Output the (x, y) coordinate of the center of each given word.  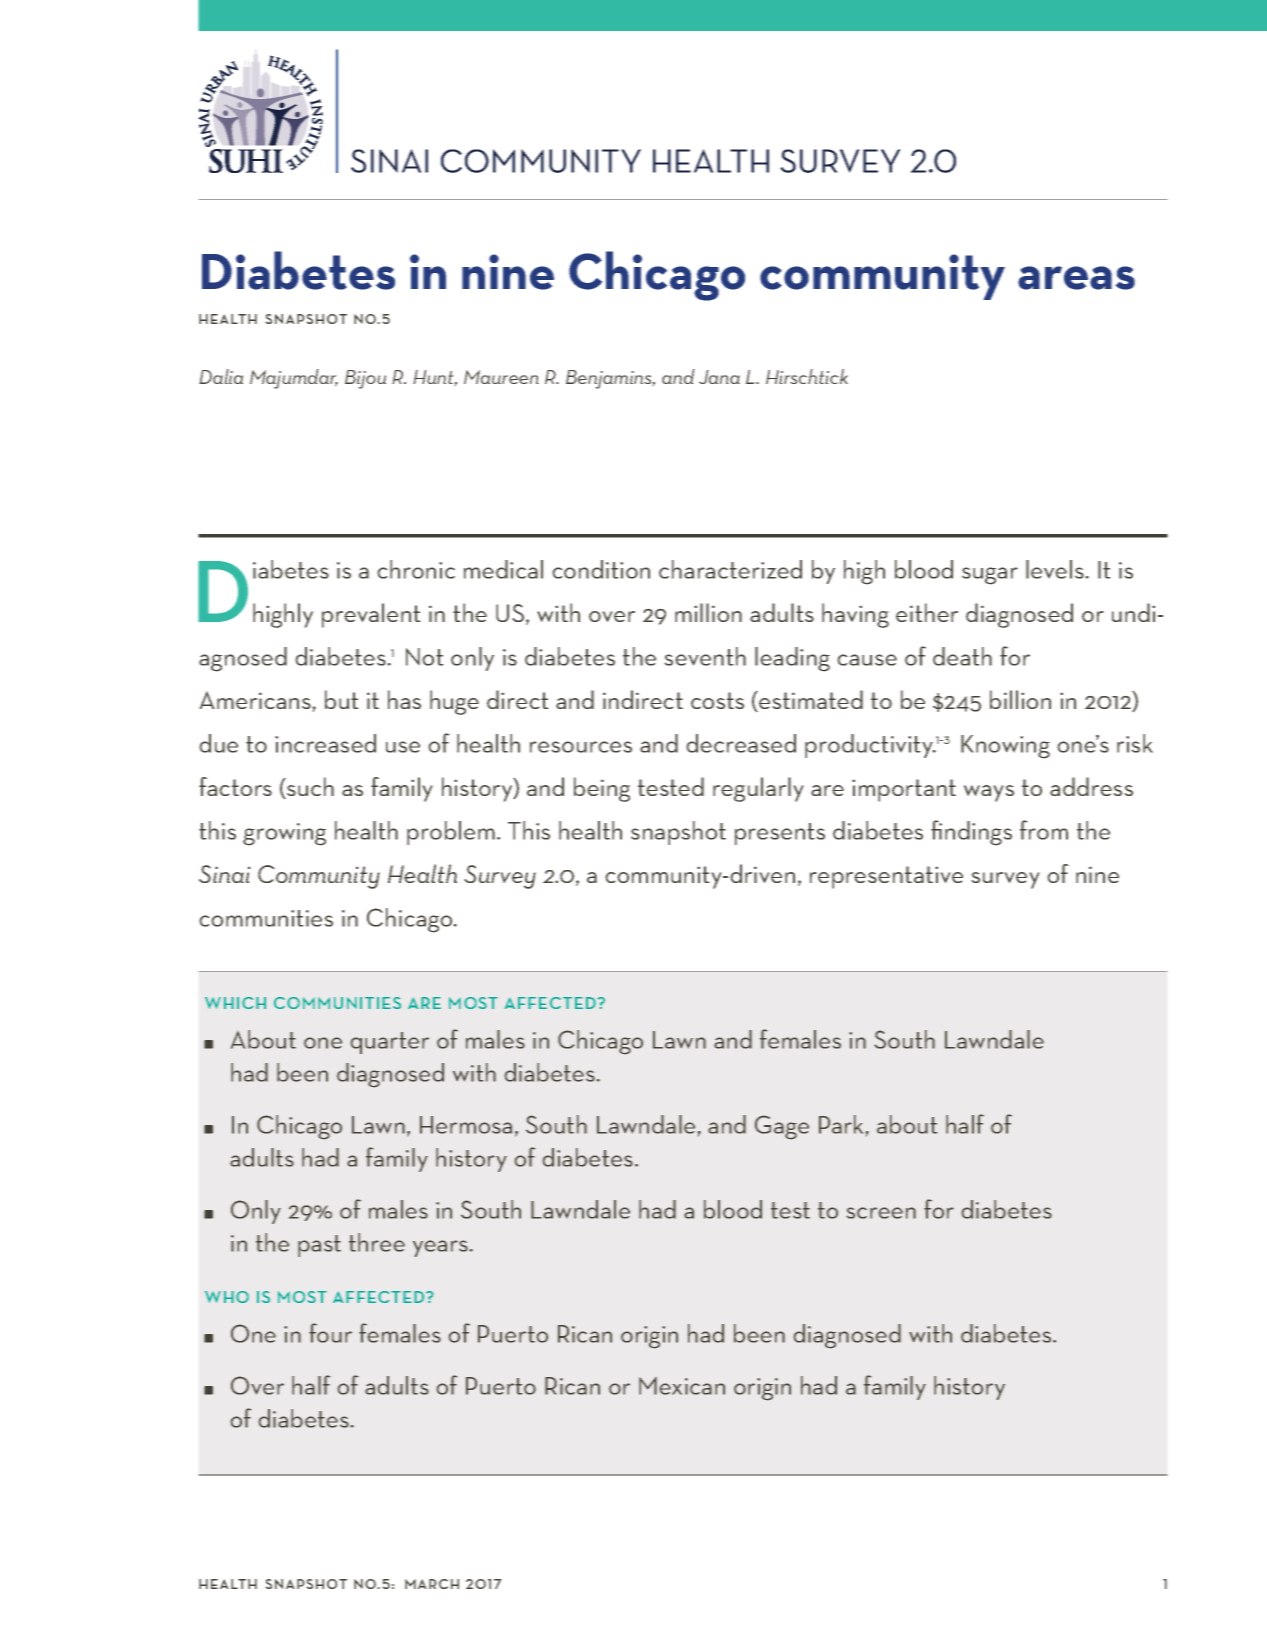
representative (886, 877)
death (962, 656)
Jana (719, 377)
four (330, 1333)
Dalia (221, 376)
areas (1076, 278)
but (342, 699)
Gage (782, 1127)
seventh (705, 656)
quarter (390, 1043)
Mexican (682, 1386)
